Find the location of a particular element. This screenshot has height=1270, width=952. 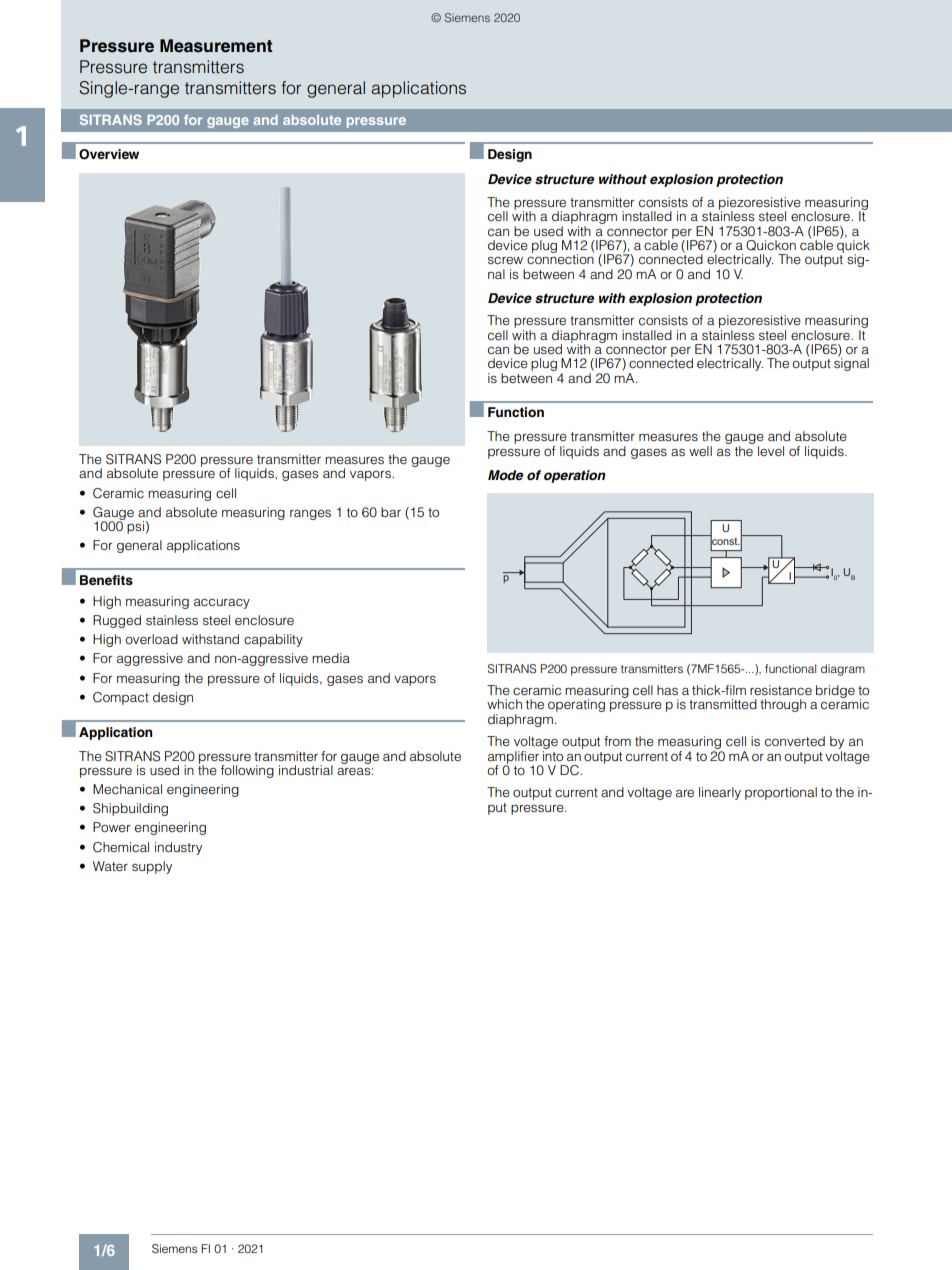

bar is located at coordinates (391, 512).
